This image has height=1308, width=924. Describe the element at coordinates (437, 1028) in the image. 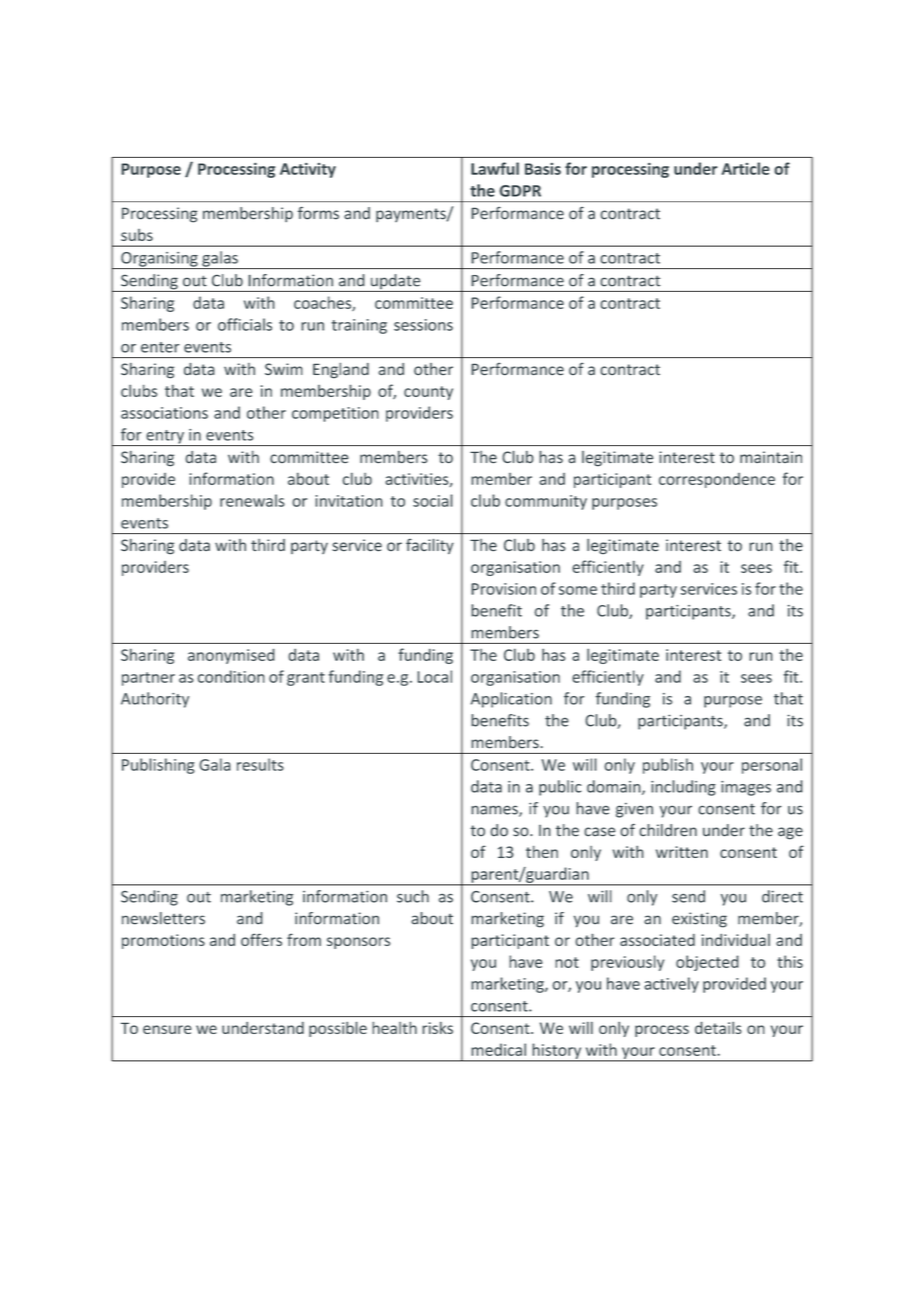

I see `risks` at that location.
